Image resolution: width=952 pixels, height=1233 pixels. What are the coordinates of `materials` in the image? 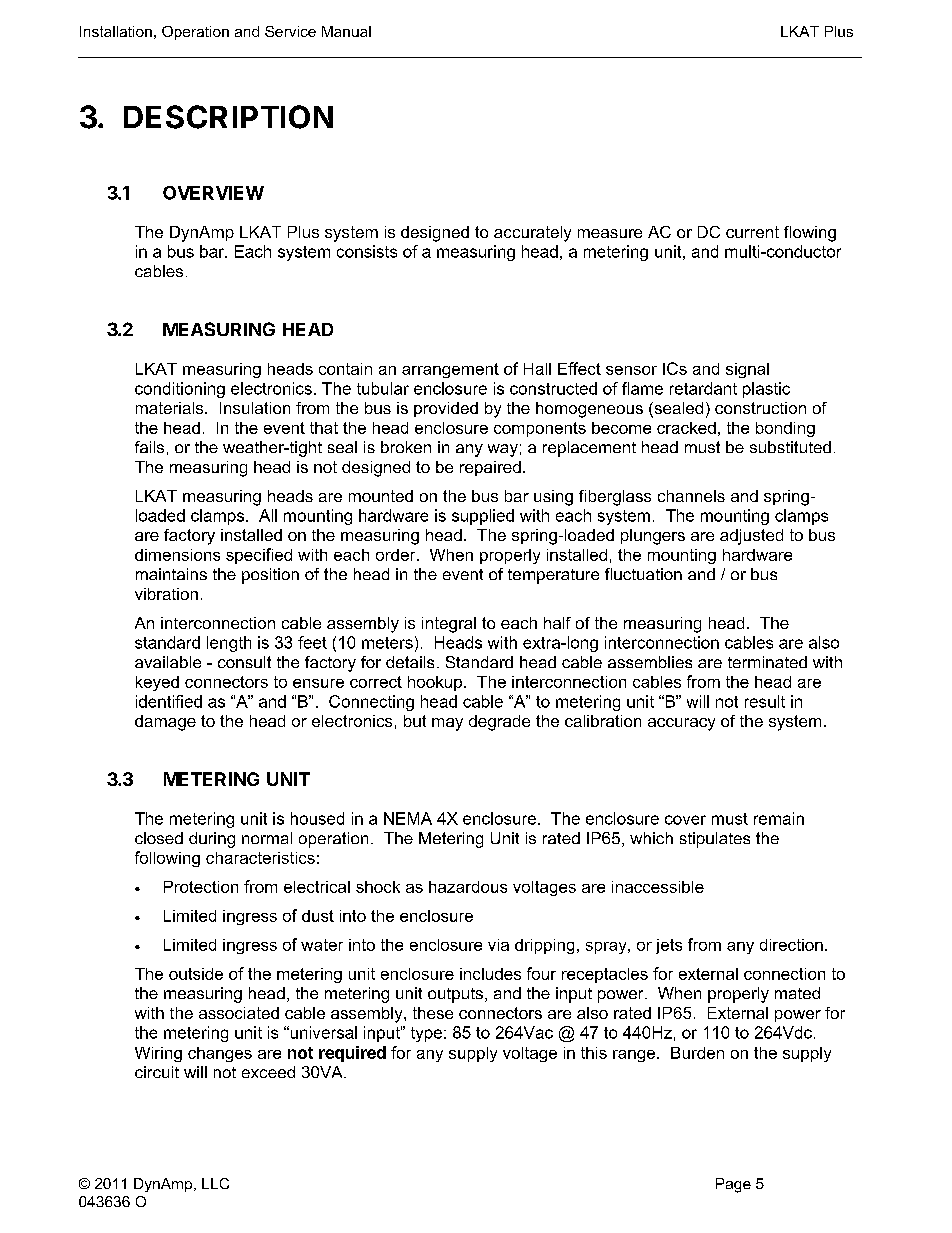 It's located at (171, 408).
